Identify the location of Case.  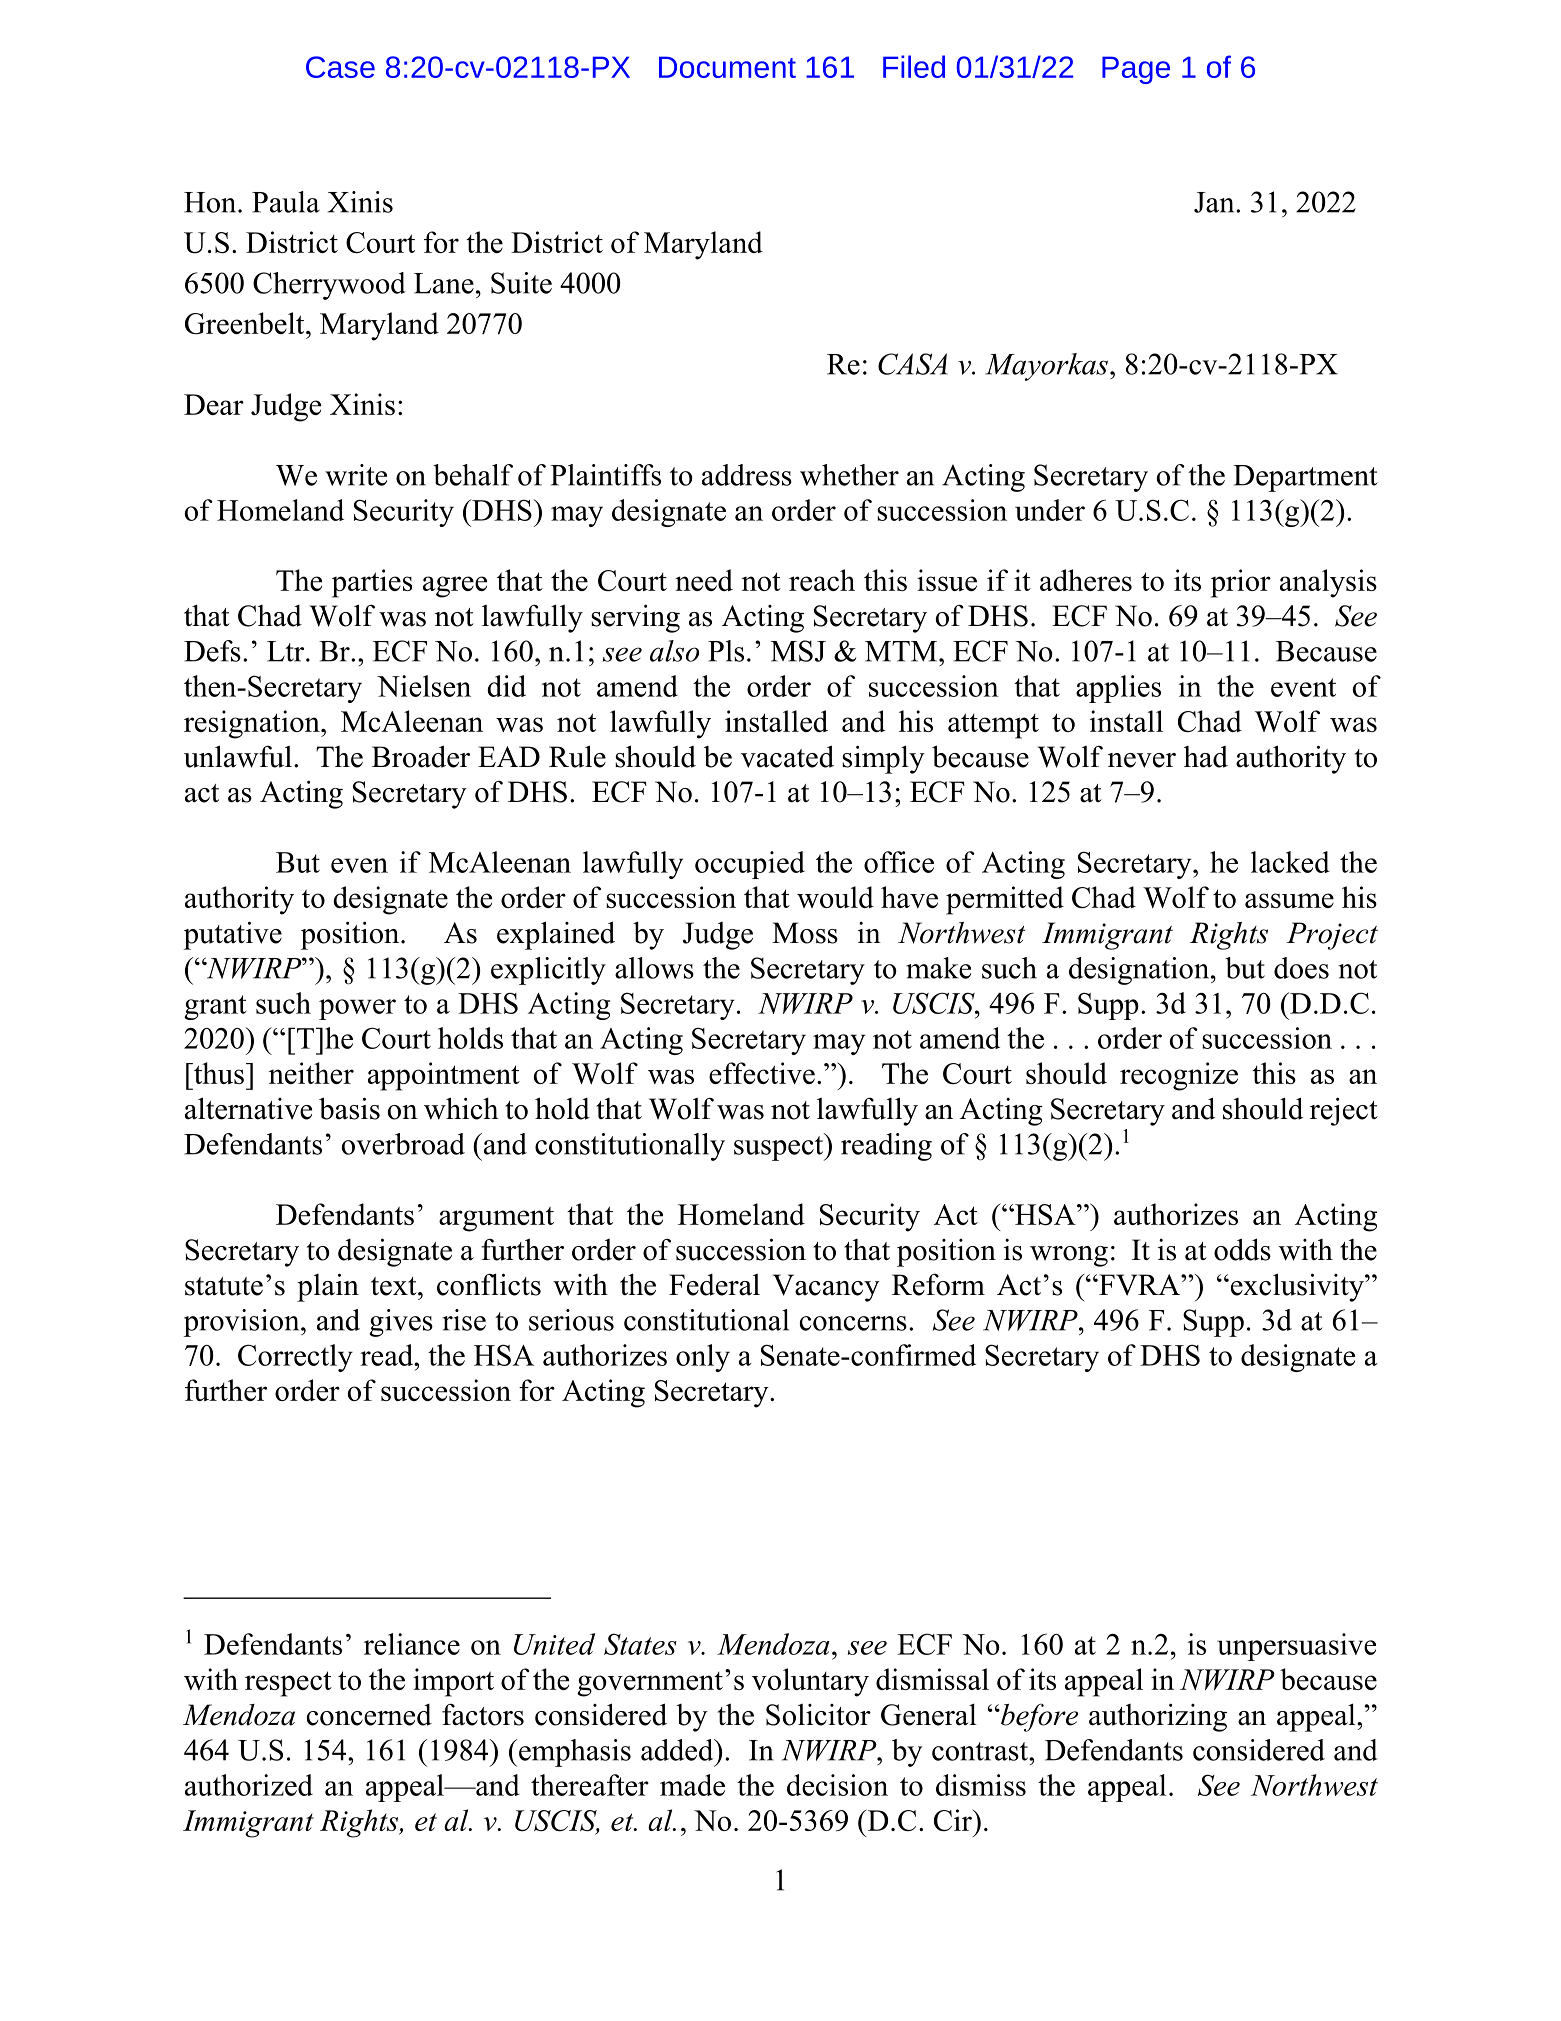
(340, 67).
